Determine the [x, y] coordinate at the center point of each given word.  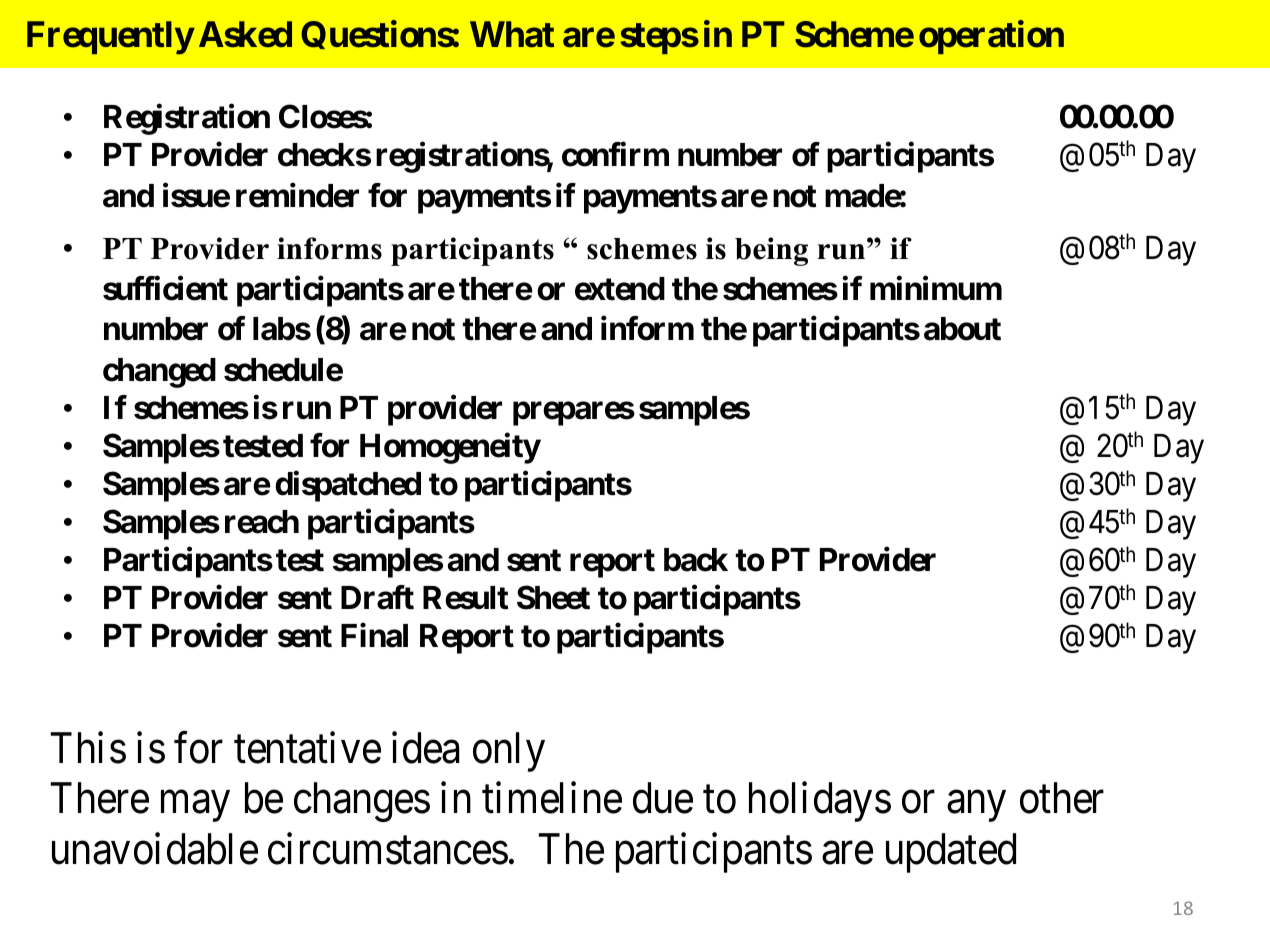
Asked [245, 34]
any [976, 807]
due [663, 798]
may [195, 807]
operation [991, 37]
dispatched [348, 486]
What [512, 34]
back [696, 560]
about [962, 329]
